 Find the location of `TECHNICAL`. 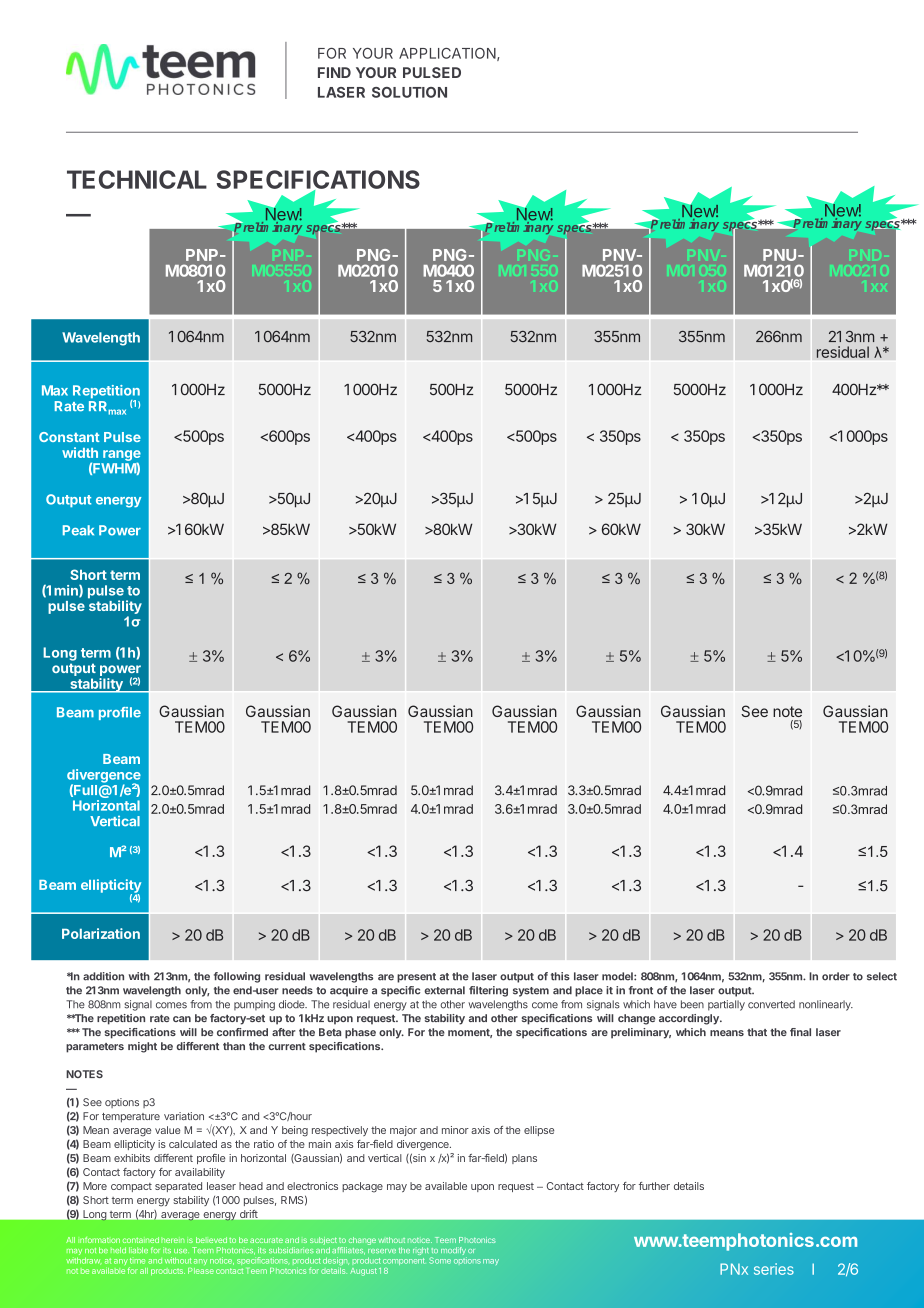

TECHNICAL is located at coordinates (137, 179).
